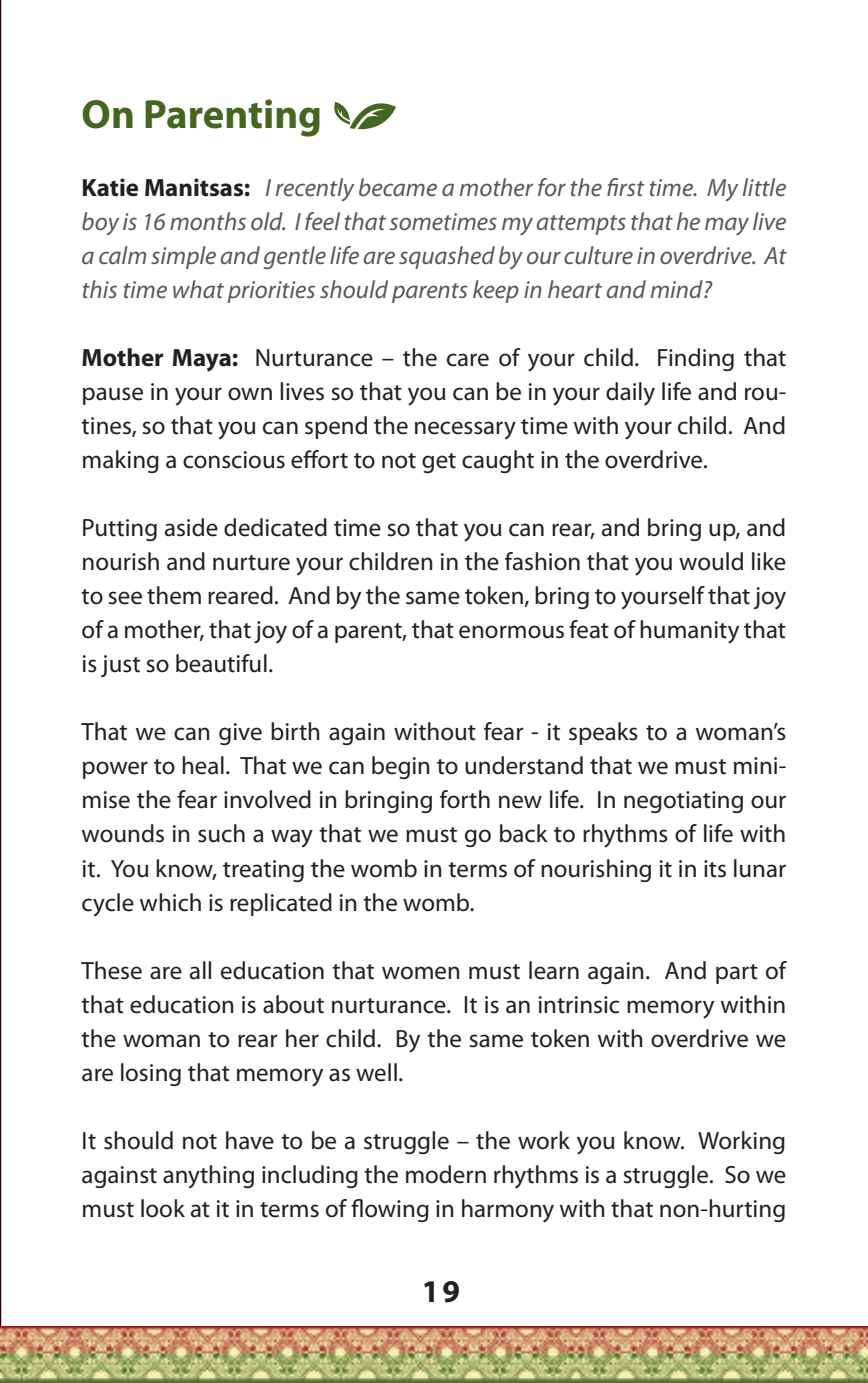 This screenshot has width=868, height=1383. Describe the element at coordinates (234, 460) in the screenshot. I see `conscious` at that location.
